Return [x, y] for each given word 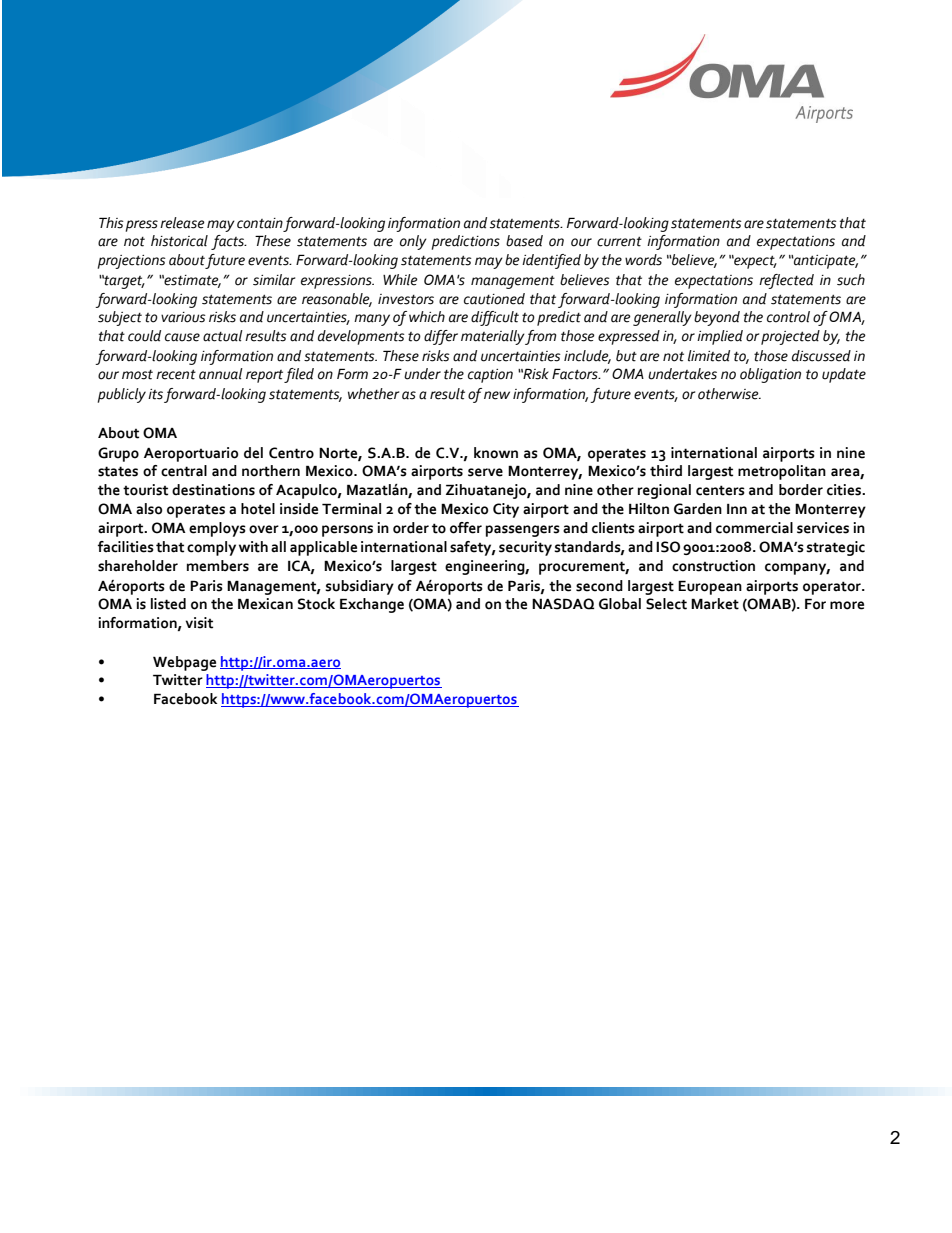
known [496, 453]
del [253, 453]
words [643, 260]
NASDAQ [563, 604]
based [524, 241]
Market [715, 604]
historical [179, 241]
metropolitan [782, 472]
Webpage [184, 663]
